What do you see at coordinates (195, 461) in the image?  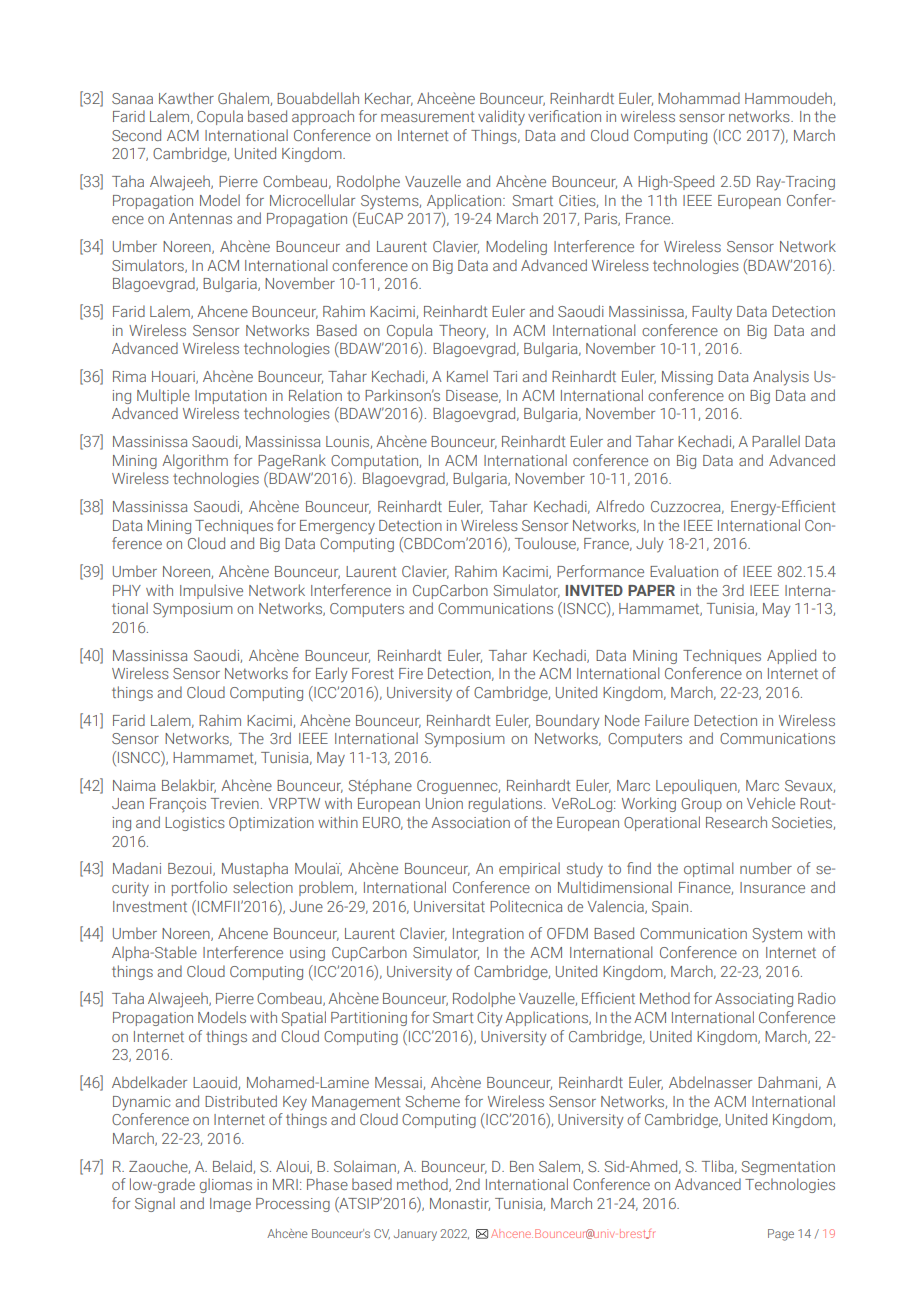 I see `Algorithm` at bounding box center [195, 461].
